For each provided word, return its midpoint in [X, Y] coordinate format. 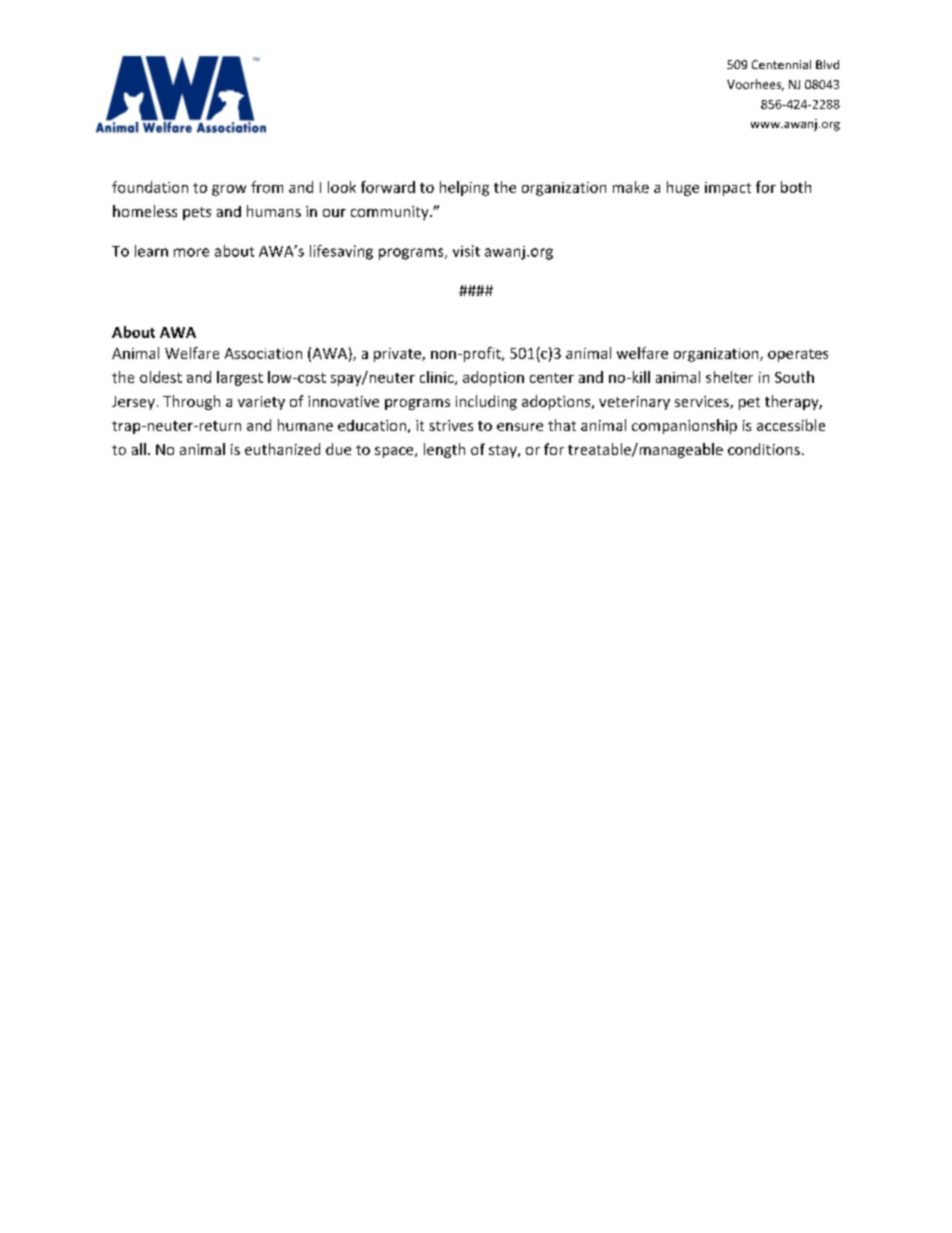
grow [229, 190]
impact [728, 189]
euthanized [282, 449]
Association [263, 353]
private [398, 355]
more [191, 252]
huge [683, 188]
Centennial [781, 64]
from [267, 187]
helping [464, 188]
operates [798, 355]
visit [466, 251]
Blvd [827, 64]
